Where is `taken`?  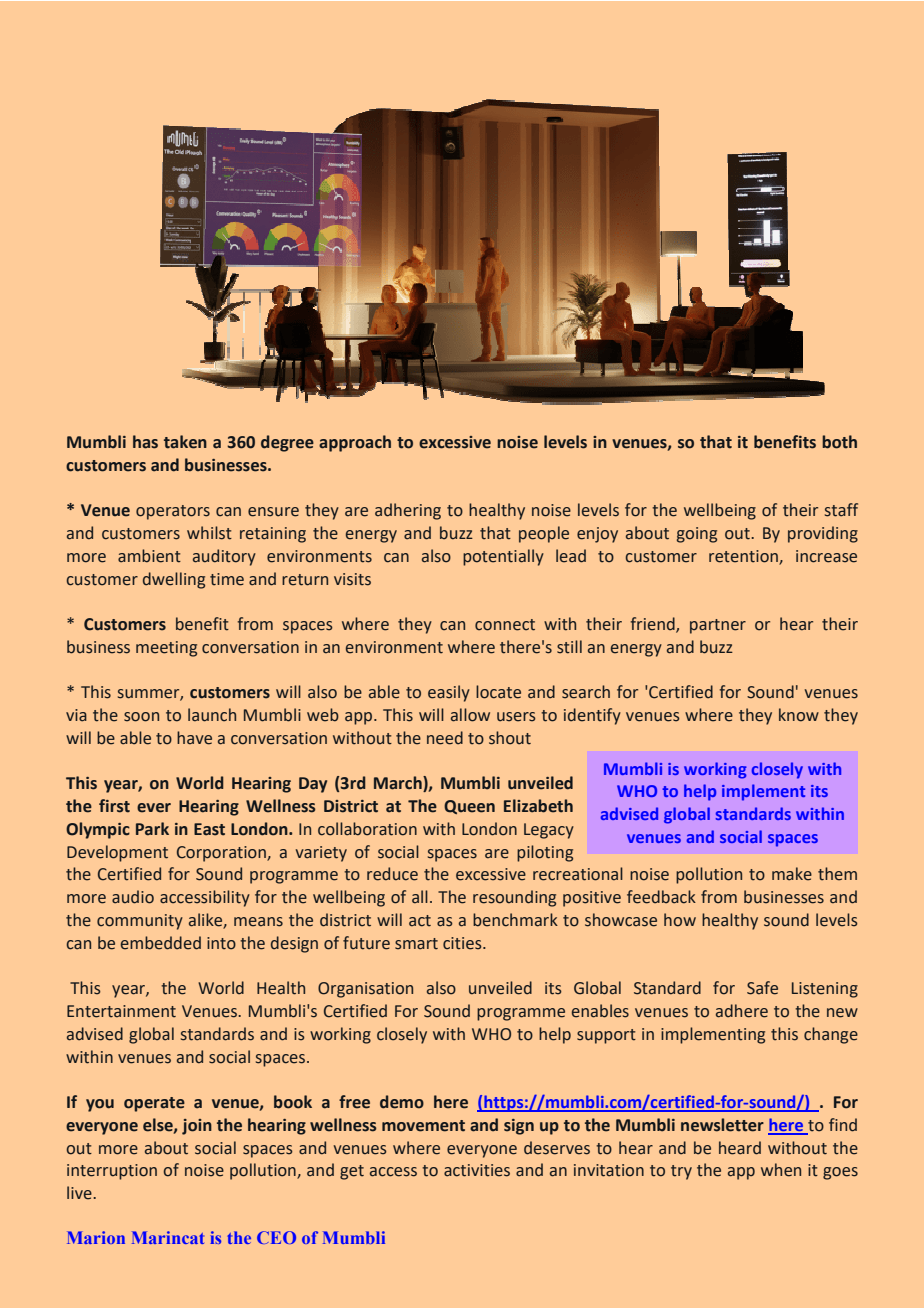 taken is located at coordinates (185, 442).
